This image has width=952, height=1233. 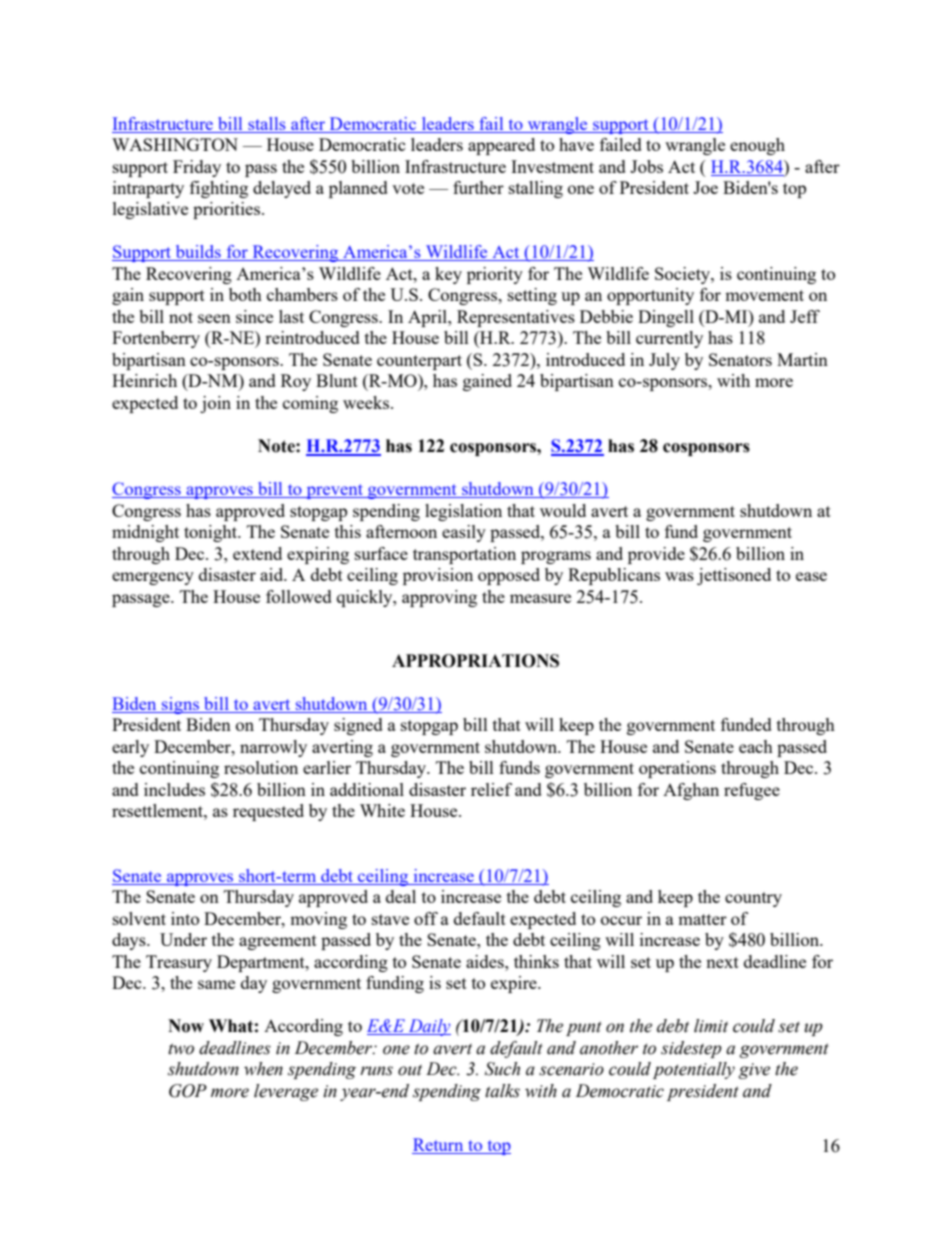 I want to click on enough, so click(x=757, y=146).
